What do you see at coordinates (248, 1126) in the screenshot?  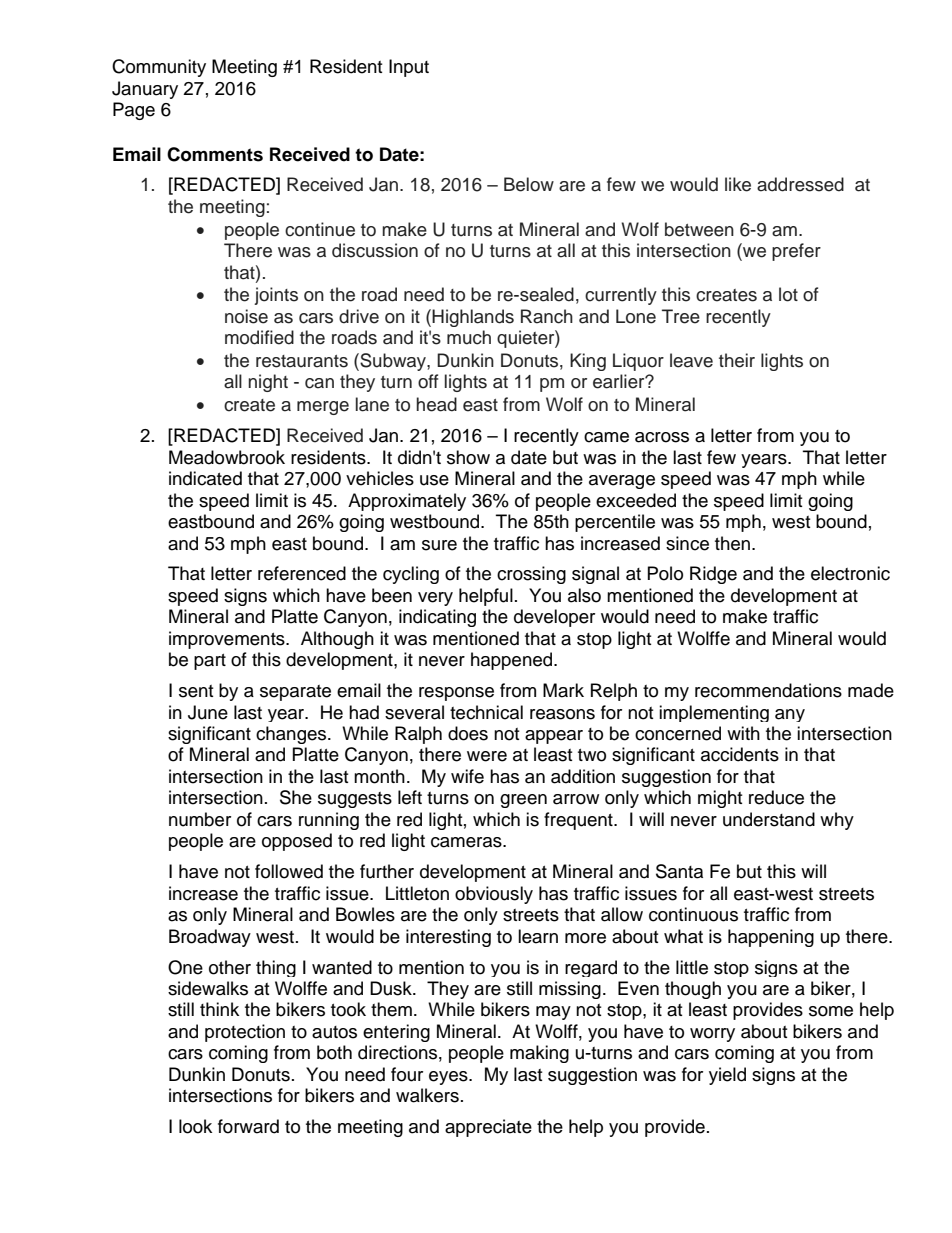 I see `forward` at bounding box center [248, 1126].
